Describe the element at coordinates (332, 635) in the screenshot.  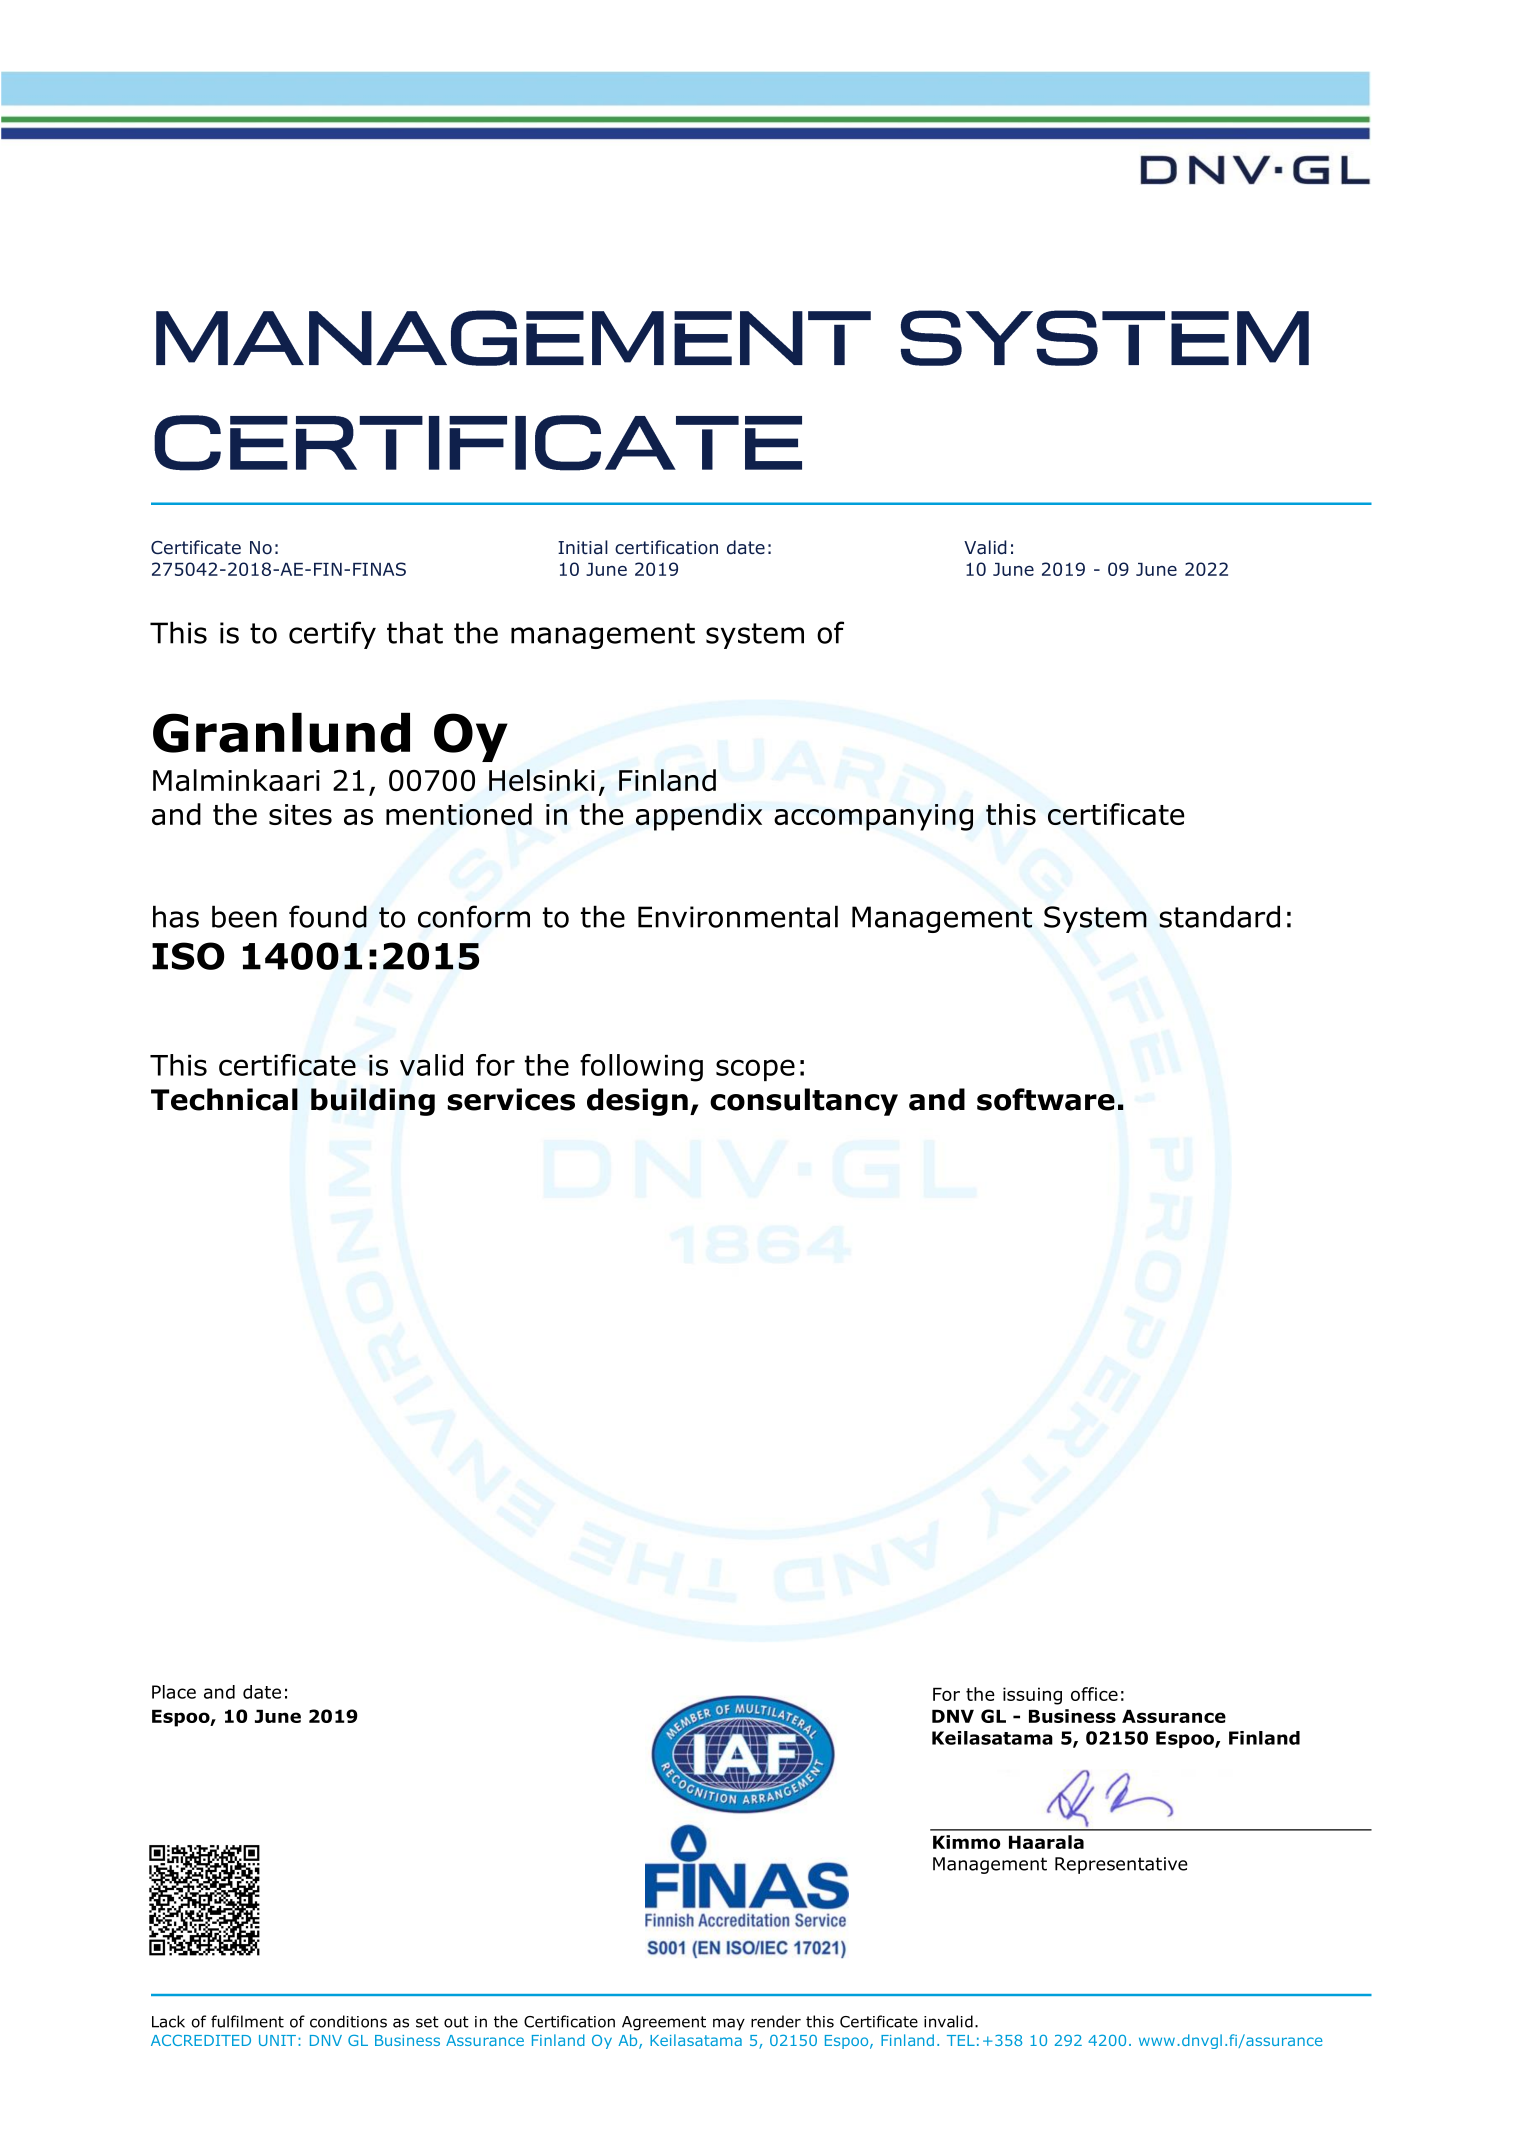
I see `certify` at that location.
